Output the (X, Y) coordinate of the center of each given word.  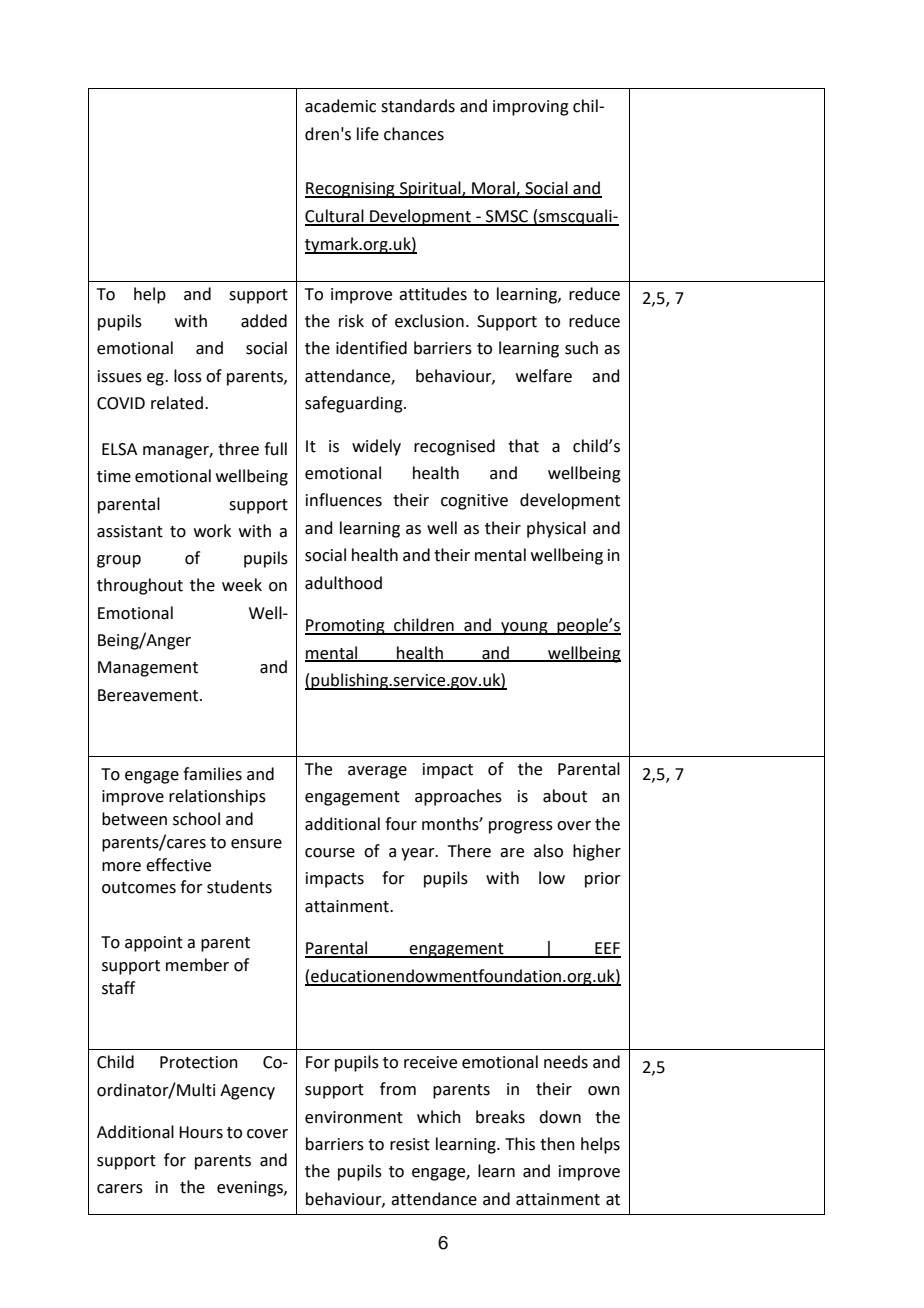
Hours (201, 1132)
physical (556, 529)
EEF (607, 949)
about (565, 796)
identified (371, 348)
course (330, 853)
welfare (544, 376)
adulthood (343, 583)
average (377, 772)
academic (340, 106)
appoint (154, 944)
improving (531, 108)
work (212, 531)
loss (188, 376)
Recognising (351, 190)
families (212, 774)
